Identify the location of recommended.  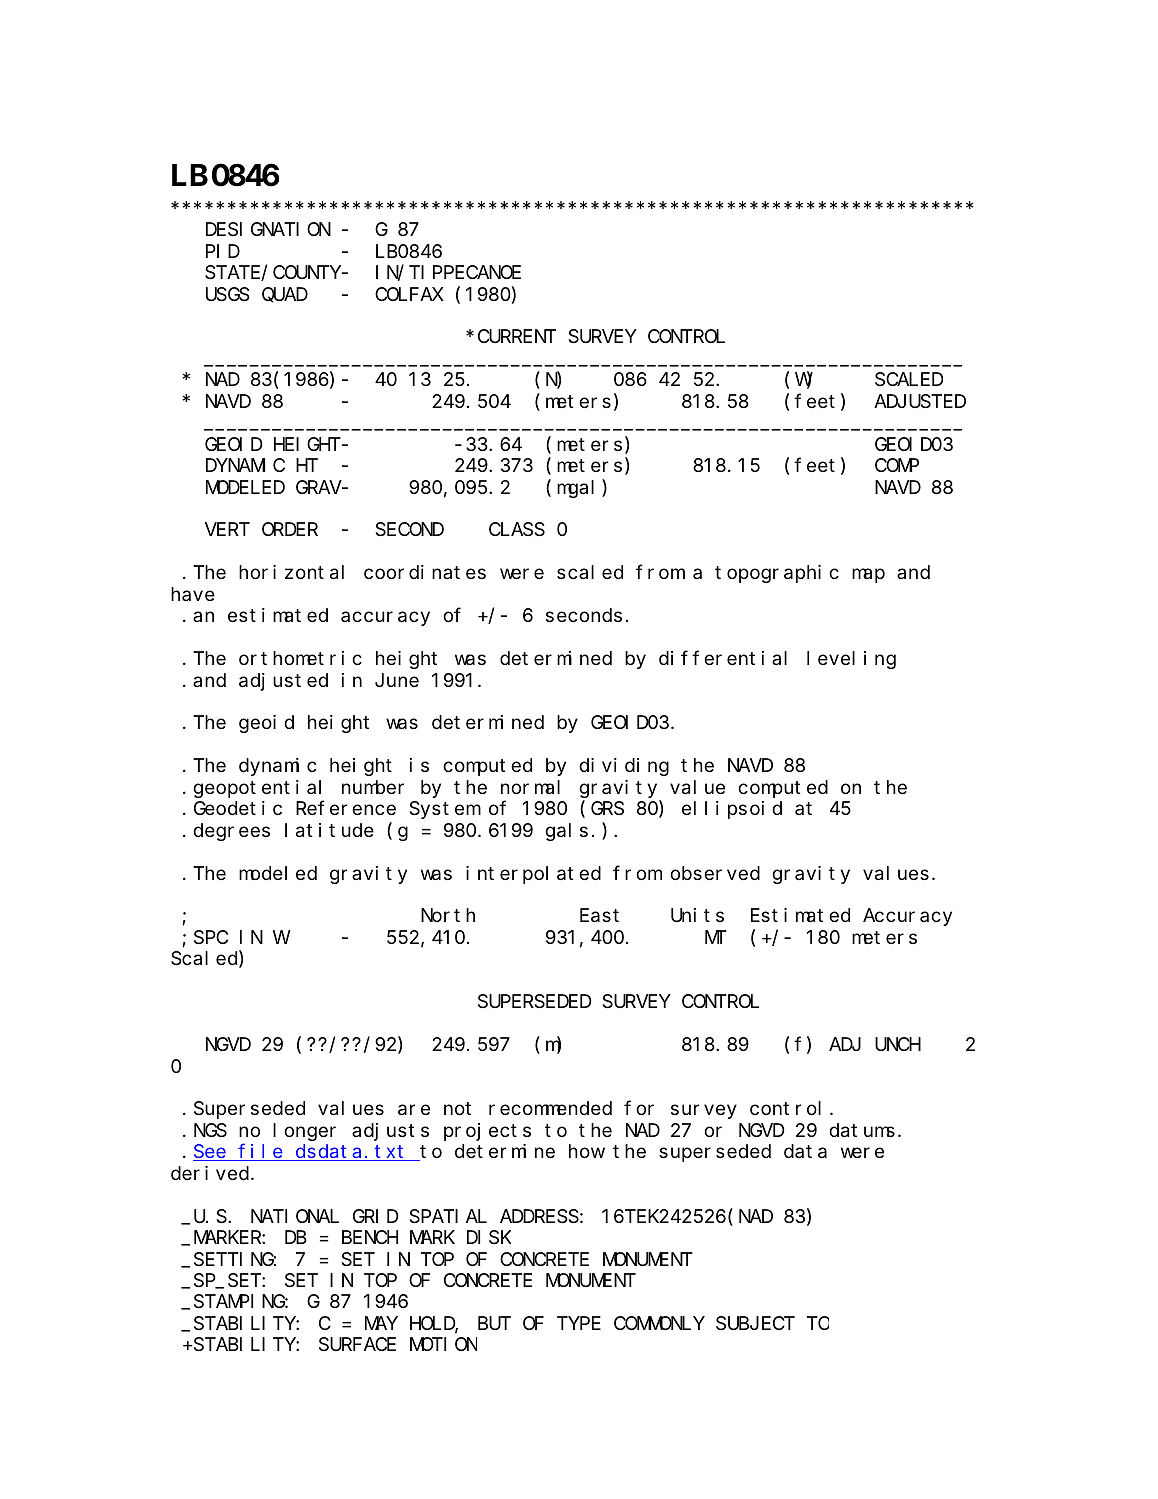
(550, 1108).
